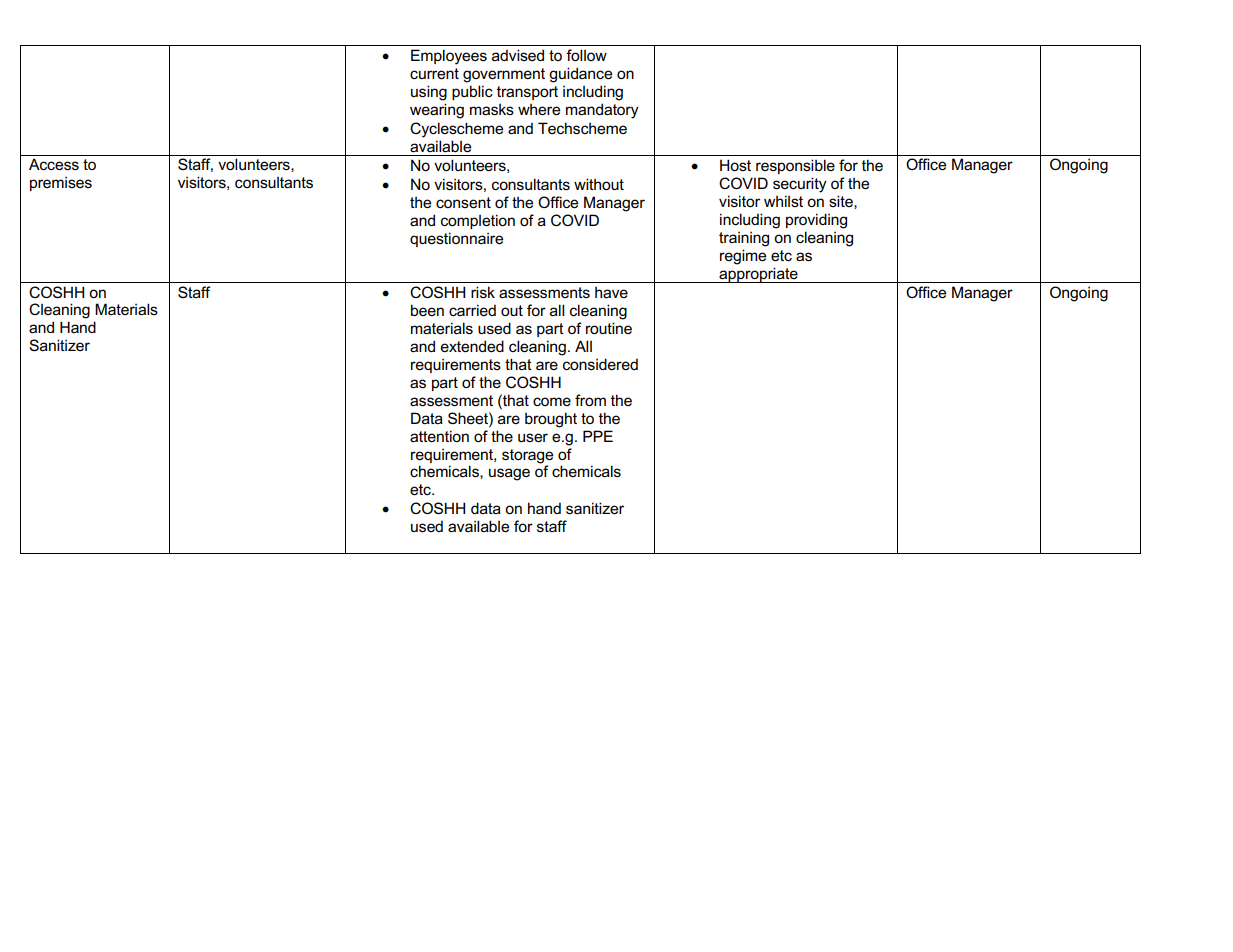 This screenshot has width=1233, height=952. I want to click on current, so click(434, 73).
